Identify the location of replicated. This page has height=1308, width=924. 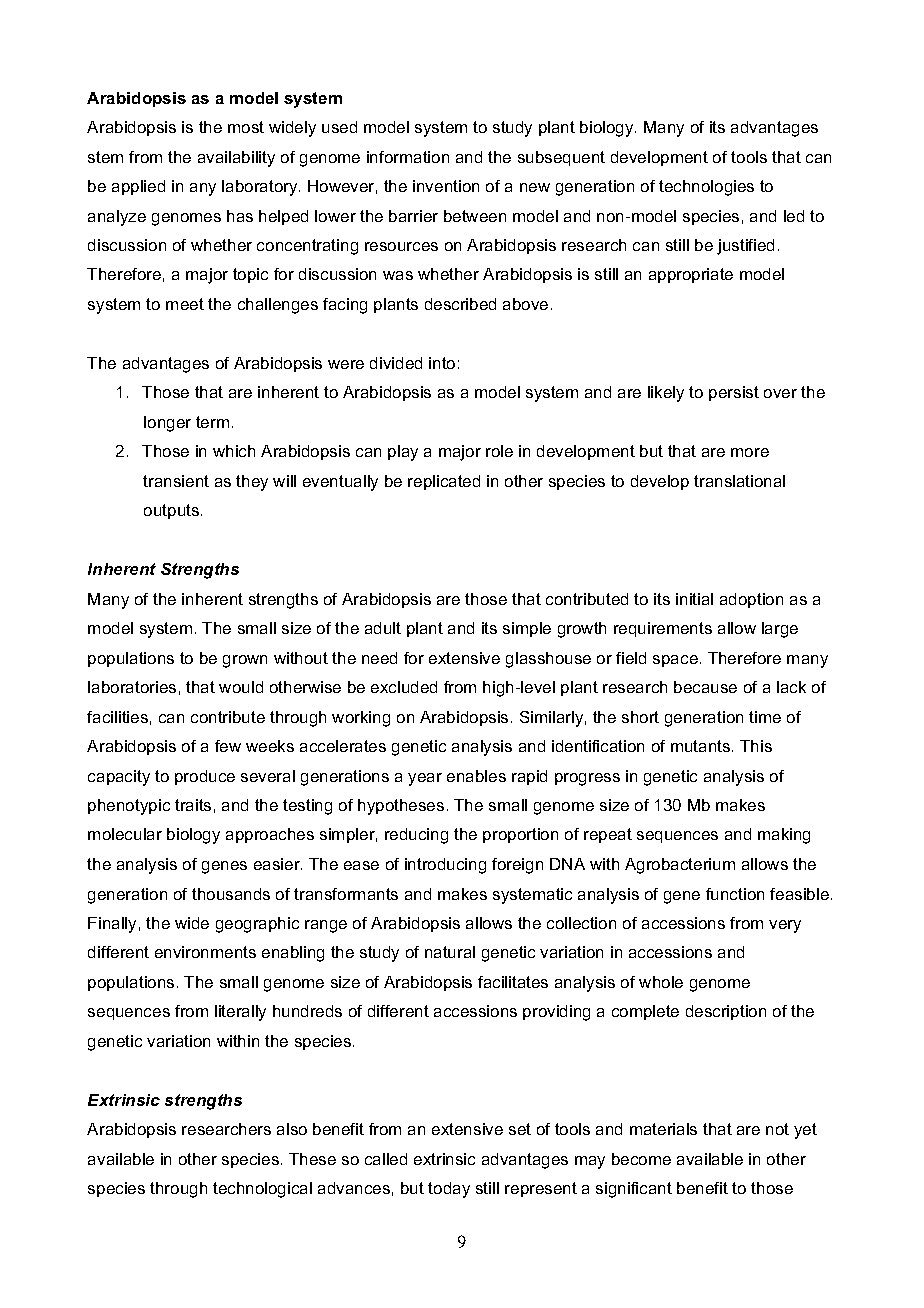
(444, 482).
